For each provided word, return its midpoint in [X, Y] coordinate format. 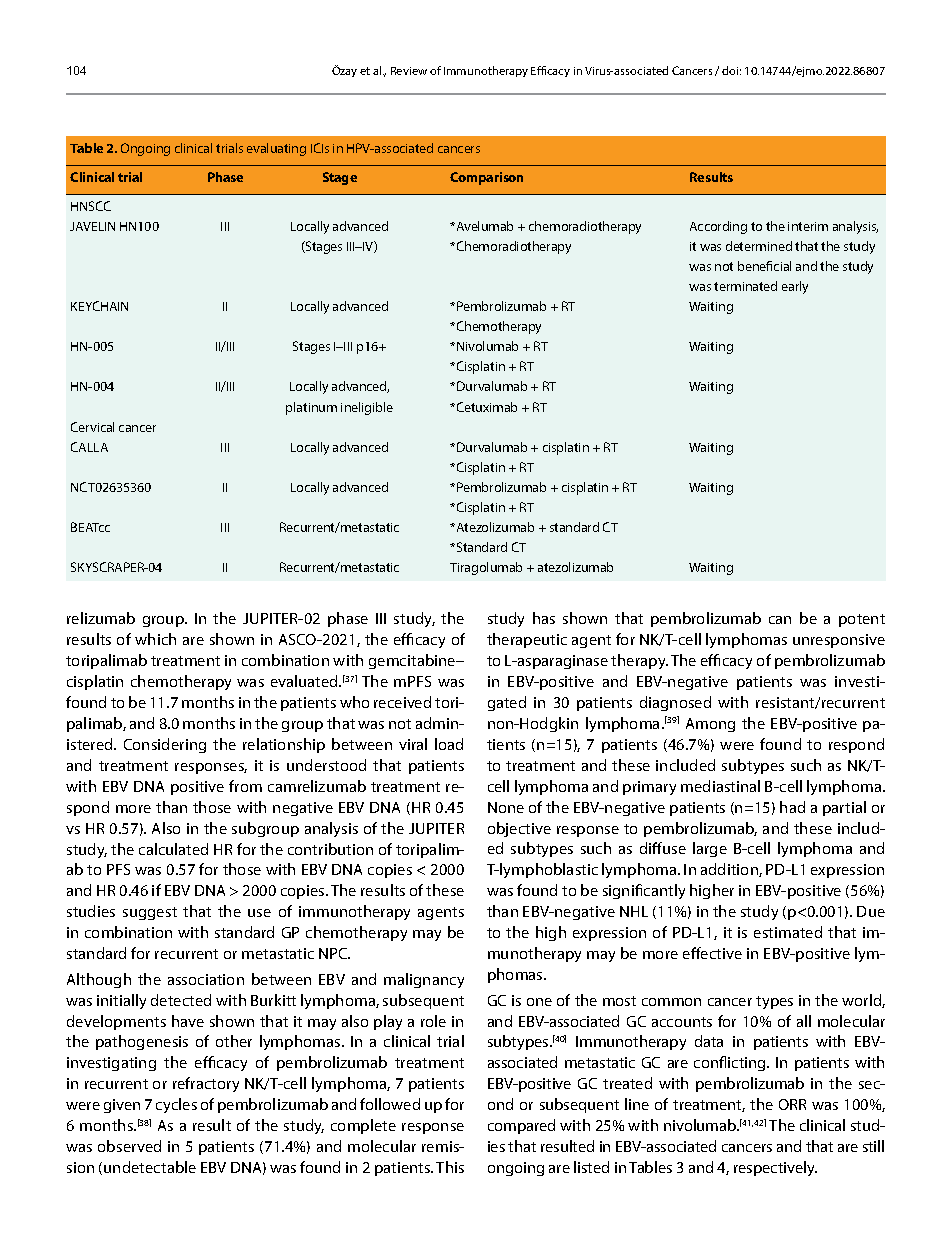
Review [409, 71]
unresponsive [839, 641]
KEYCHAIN [99, 306]
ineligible [367, 408]
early [795, 287]
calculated [173, 849]
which [155, 639]
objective [519, 829]
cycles [176, 1105]
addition [730, 870]
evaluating [276, 149]
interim [808, 226]
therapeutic [527, 640]
